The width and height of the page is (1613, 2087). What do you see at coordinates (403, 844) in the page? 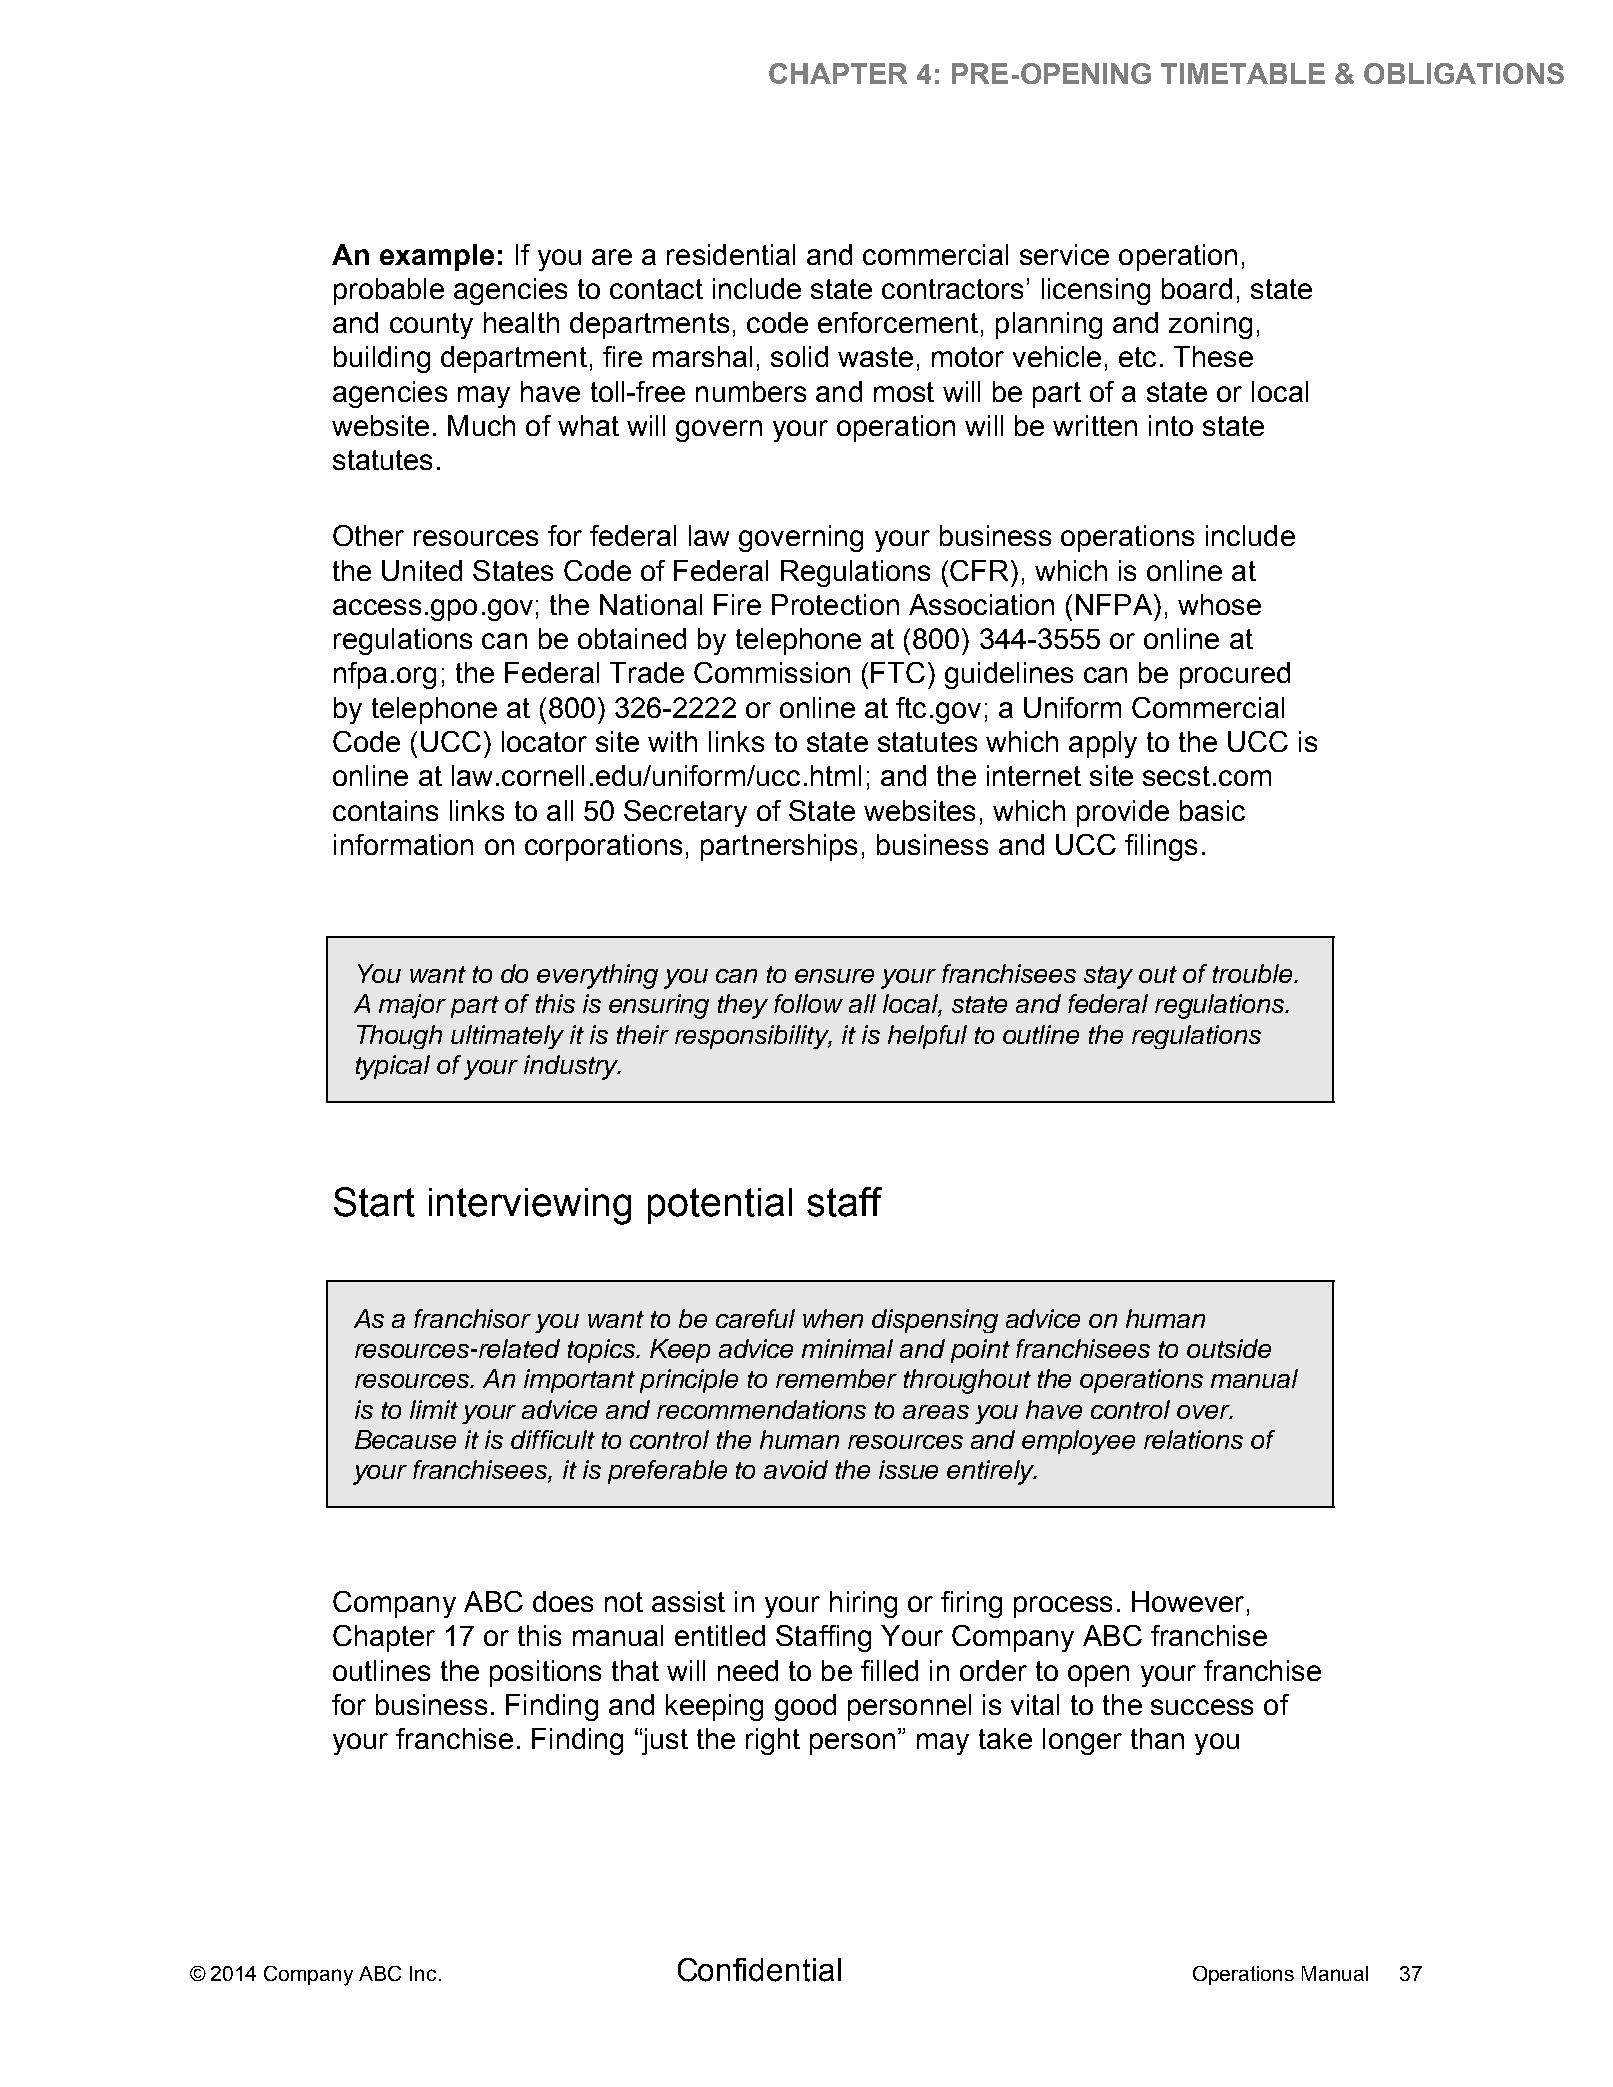
I see `information` at bounding box center [403, 844].
